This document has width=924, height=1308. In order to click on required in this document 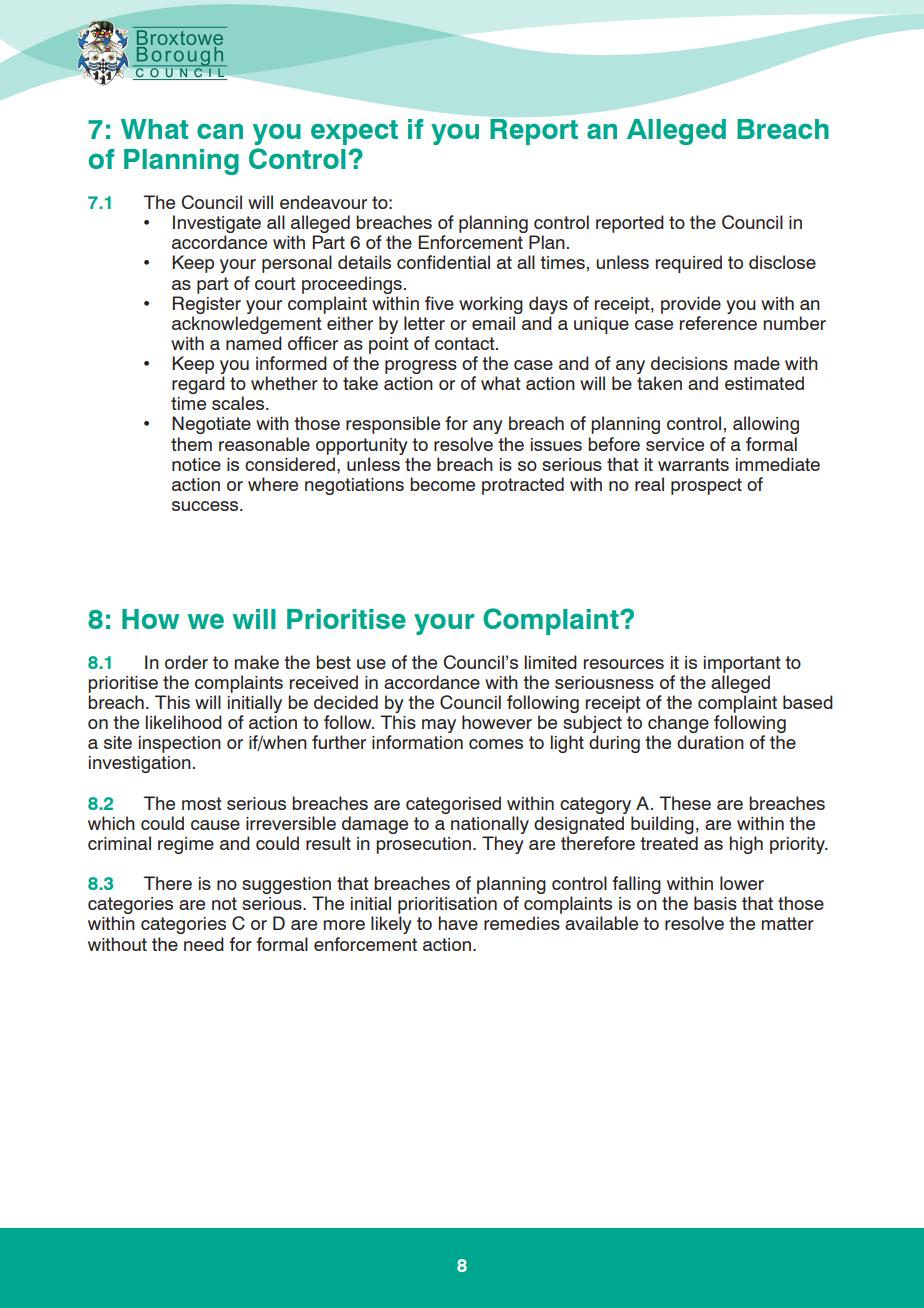, I will do `click(689, 264)`.
